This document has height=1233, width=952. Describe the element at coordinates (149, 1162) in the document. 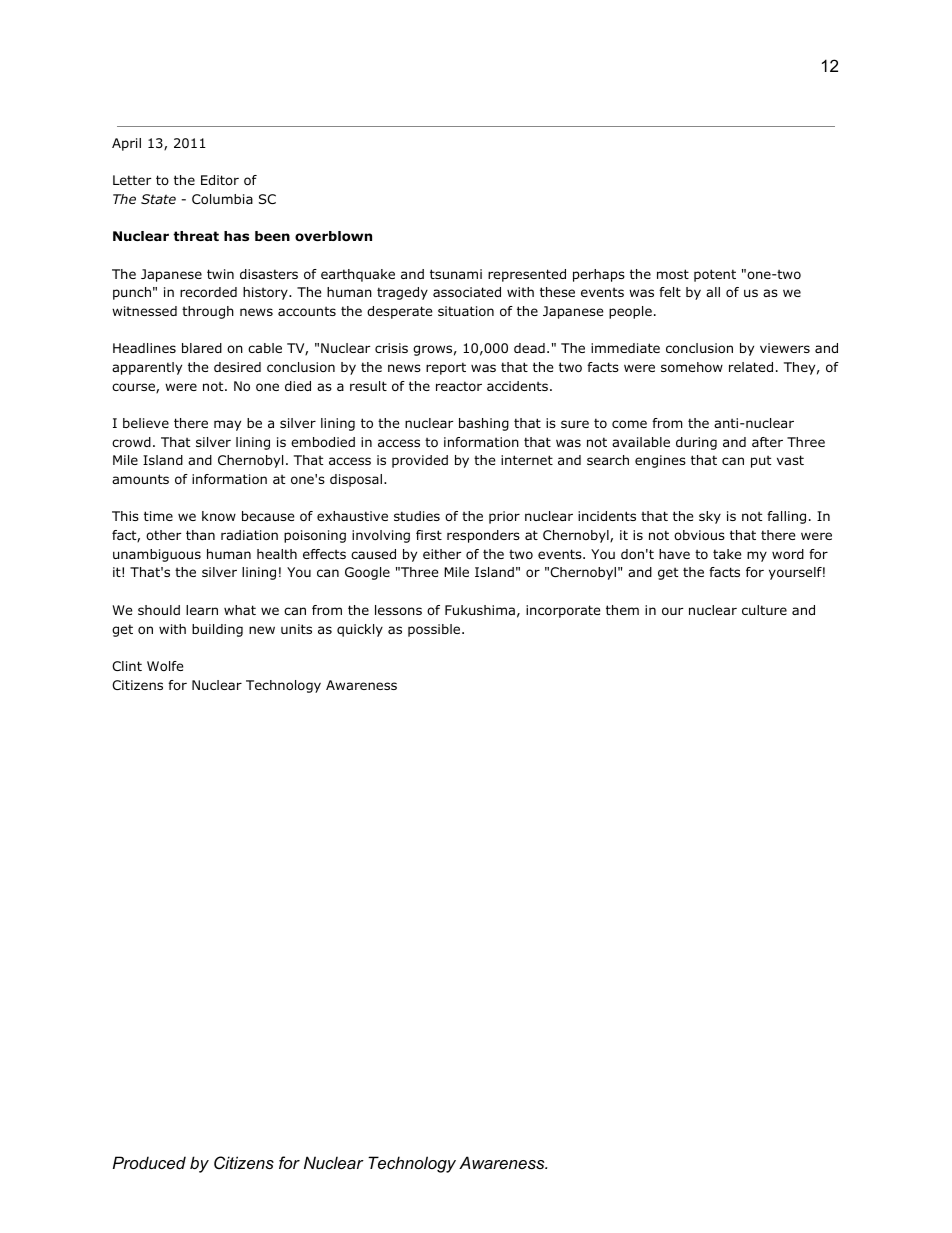

I see `Produced` at that location.
